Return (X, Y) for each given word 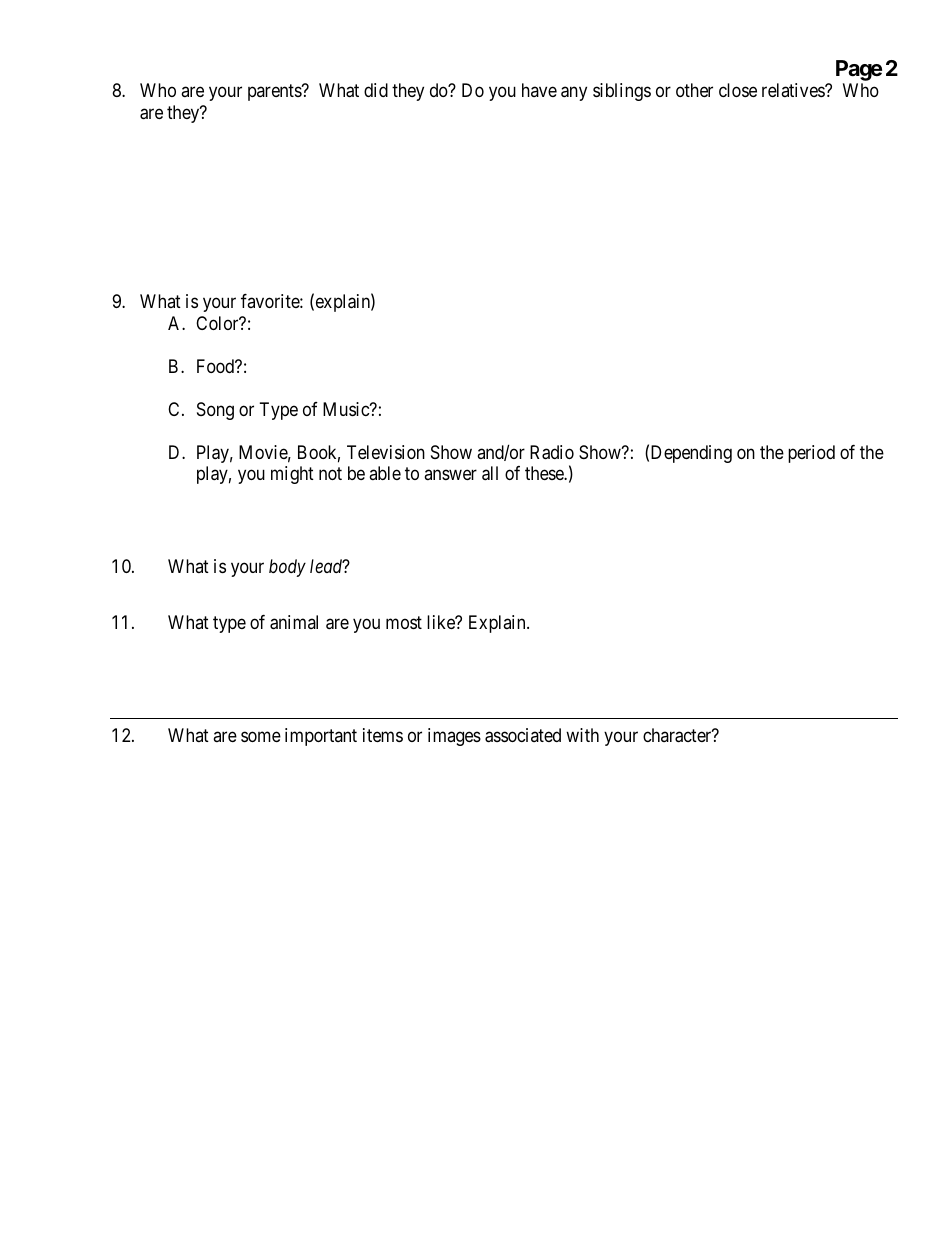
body (287, 568)
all (490, 473)
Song (215, 411)
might (292, 475)
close (738, 90)
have (539, 90)
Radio (552, 452)
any (574, 94)
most (404, 622)
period (811, 454)
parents (275, 93)
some (261, 737)
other (694, 90)
